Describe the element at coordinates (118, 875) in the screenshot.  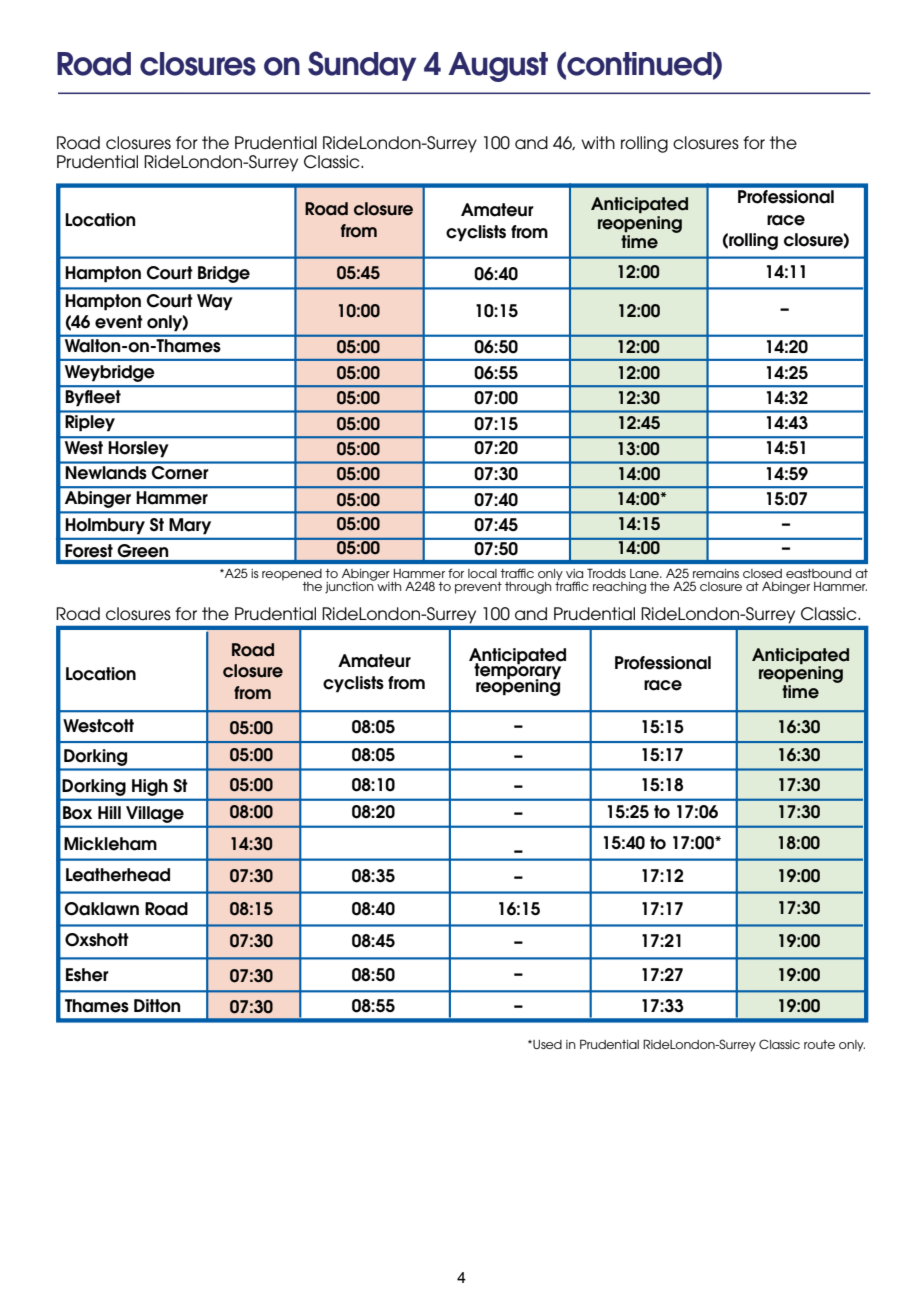
I see `Leatherhead` at that location.
